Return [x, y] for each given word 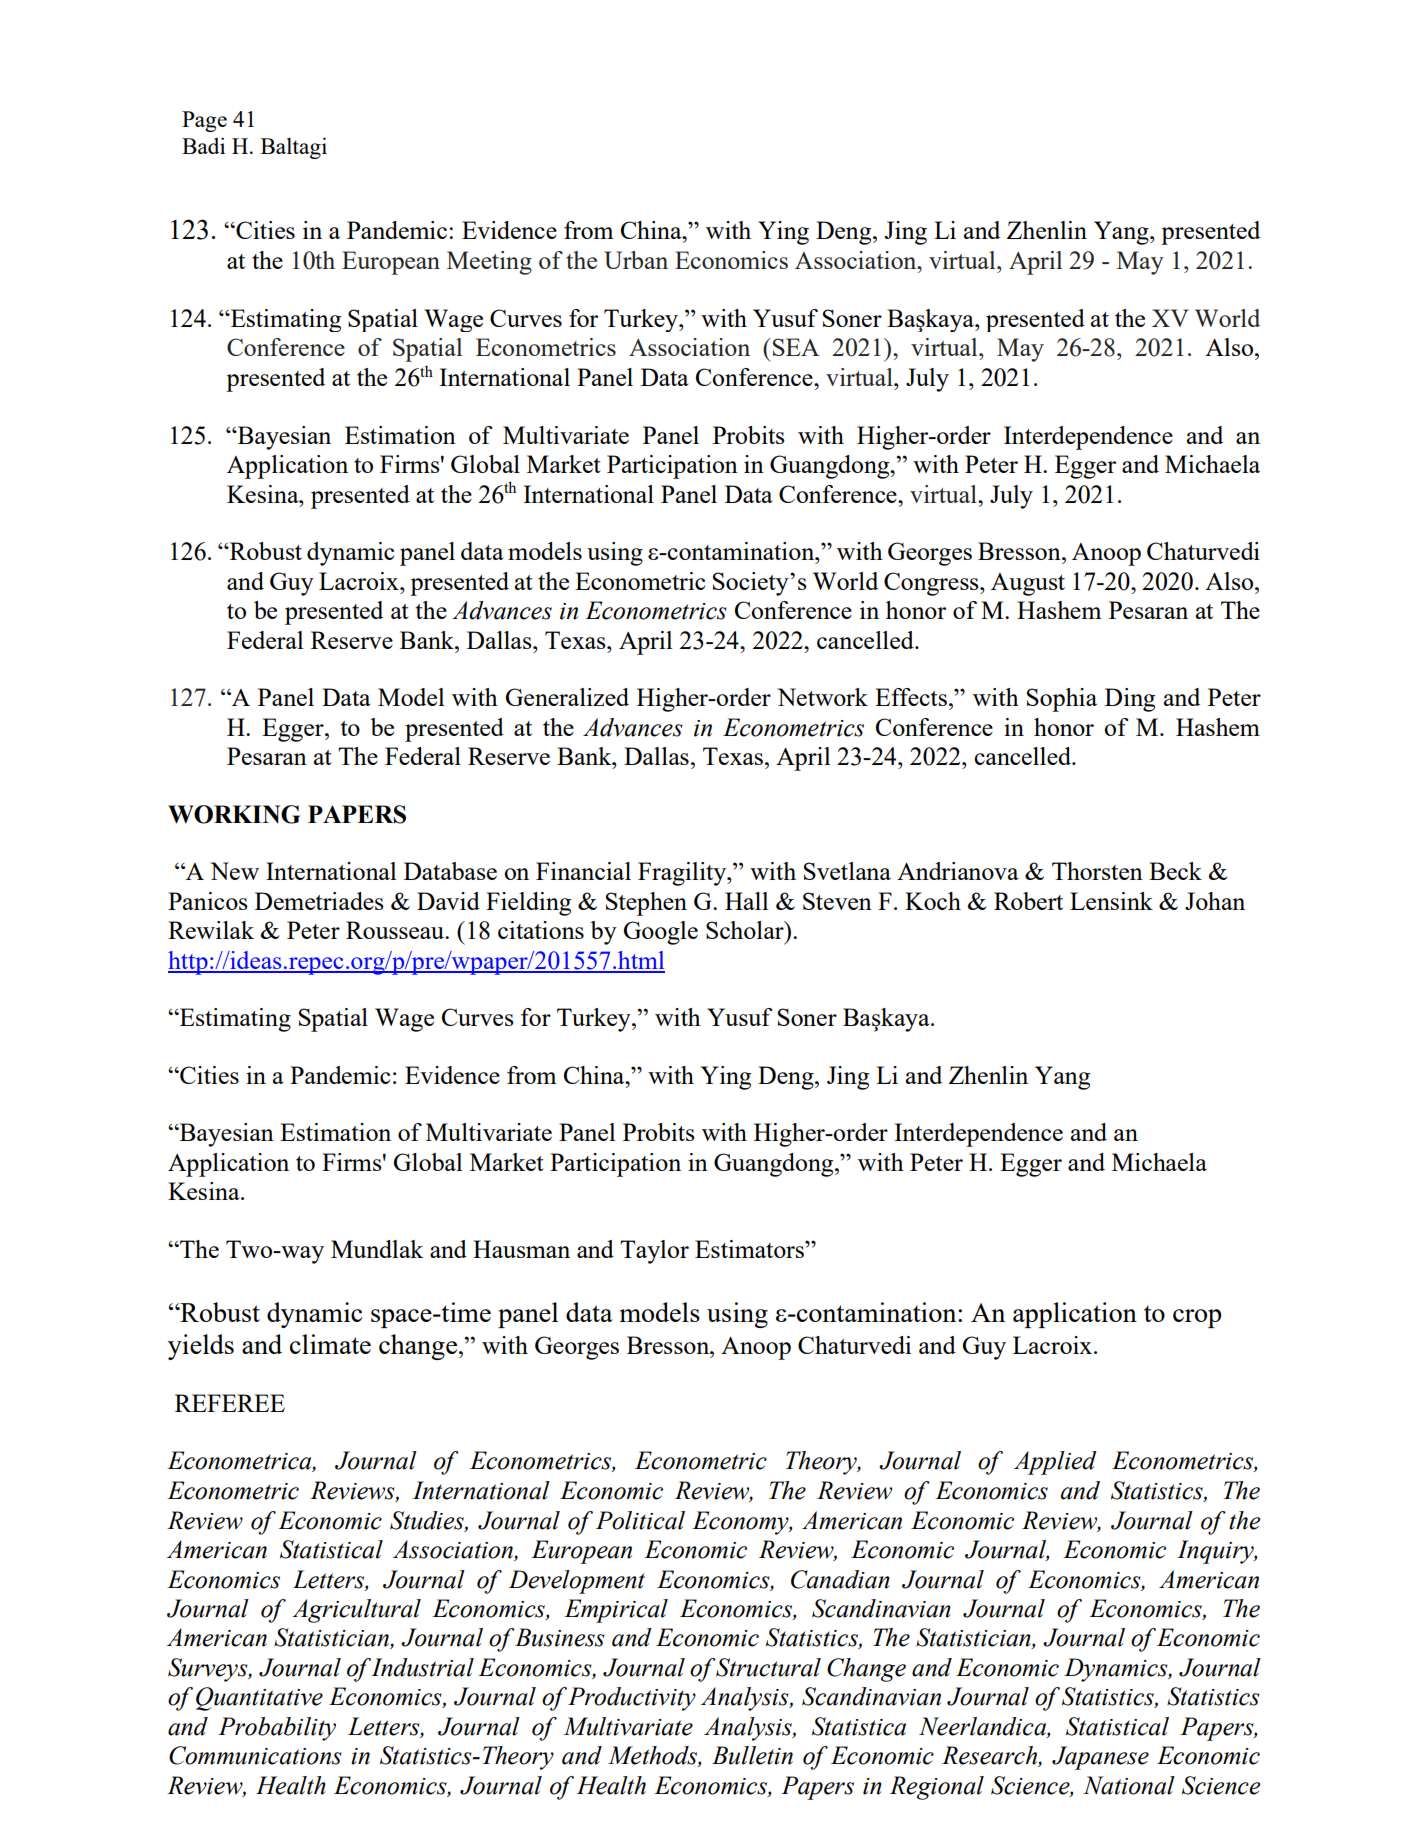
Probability [277, 1729]
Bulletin [752, 1755]
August [1028, 584]
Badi [203, 145]
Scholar [746, 930]
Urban [636, 260]
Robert [1028, 901]
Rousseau [396, 930]
